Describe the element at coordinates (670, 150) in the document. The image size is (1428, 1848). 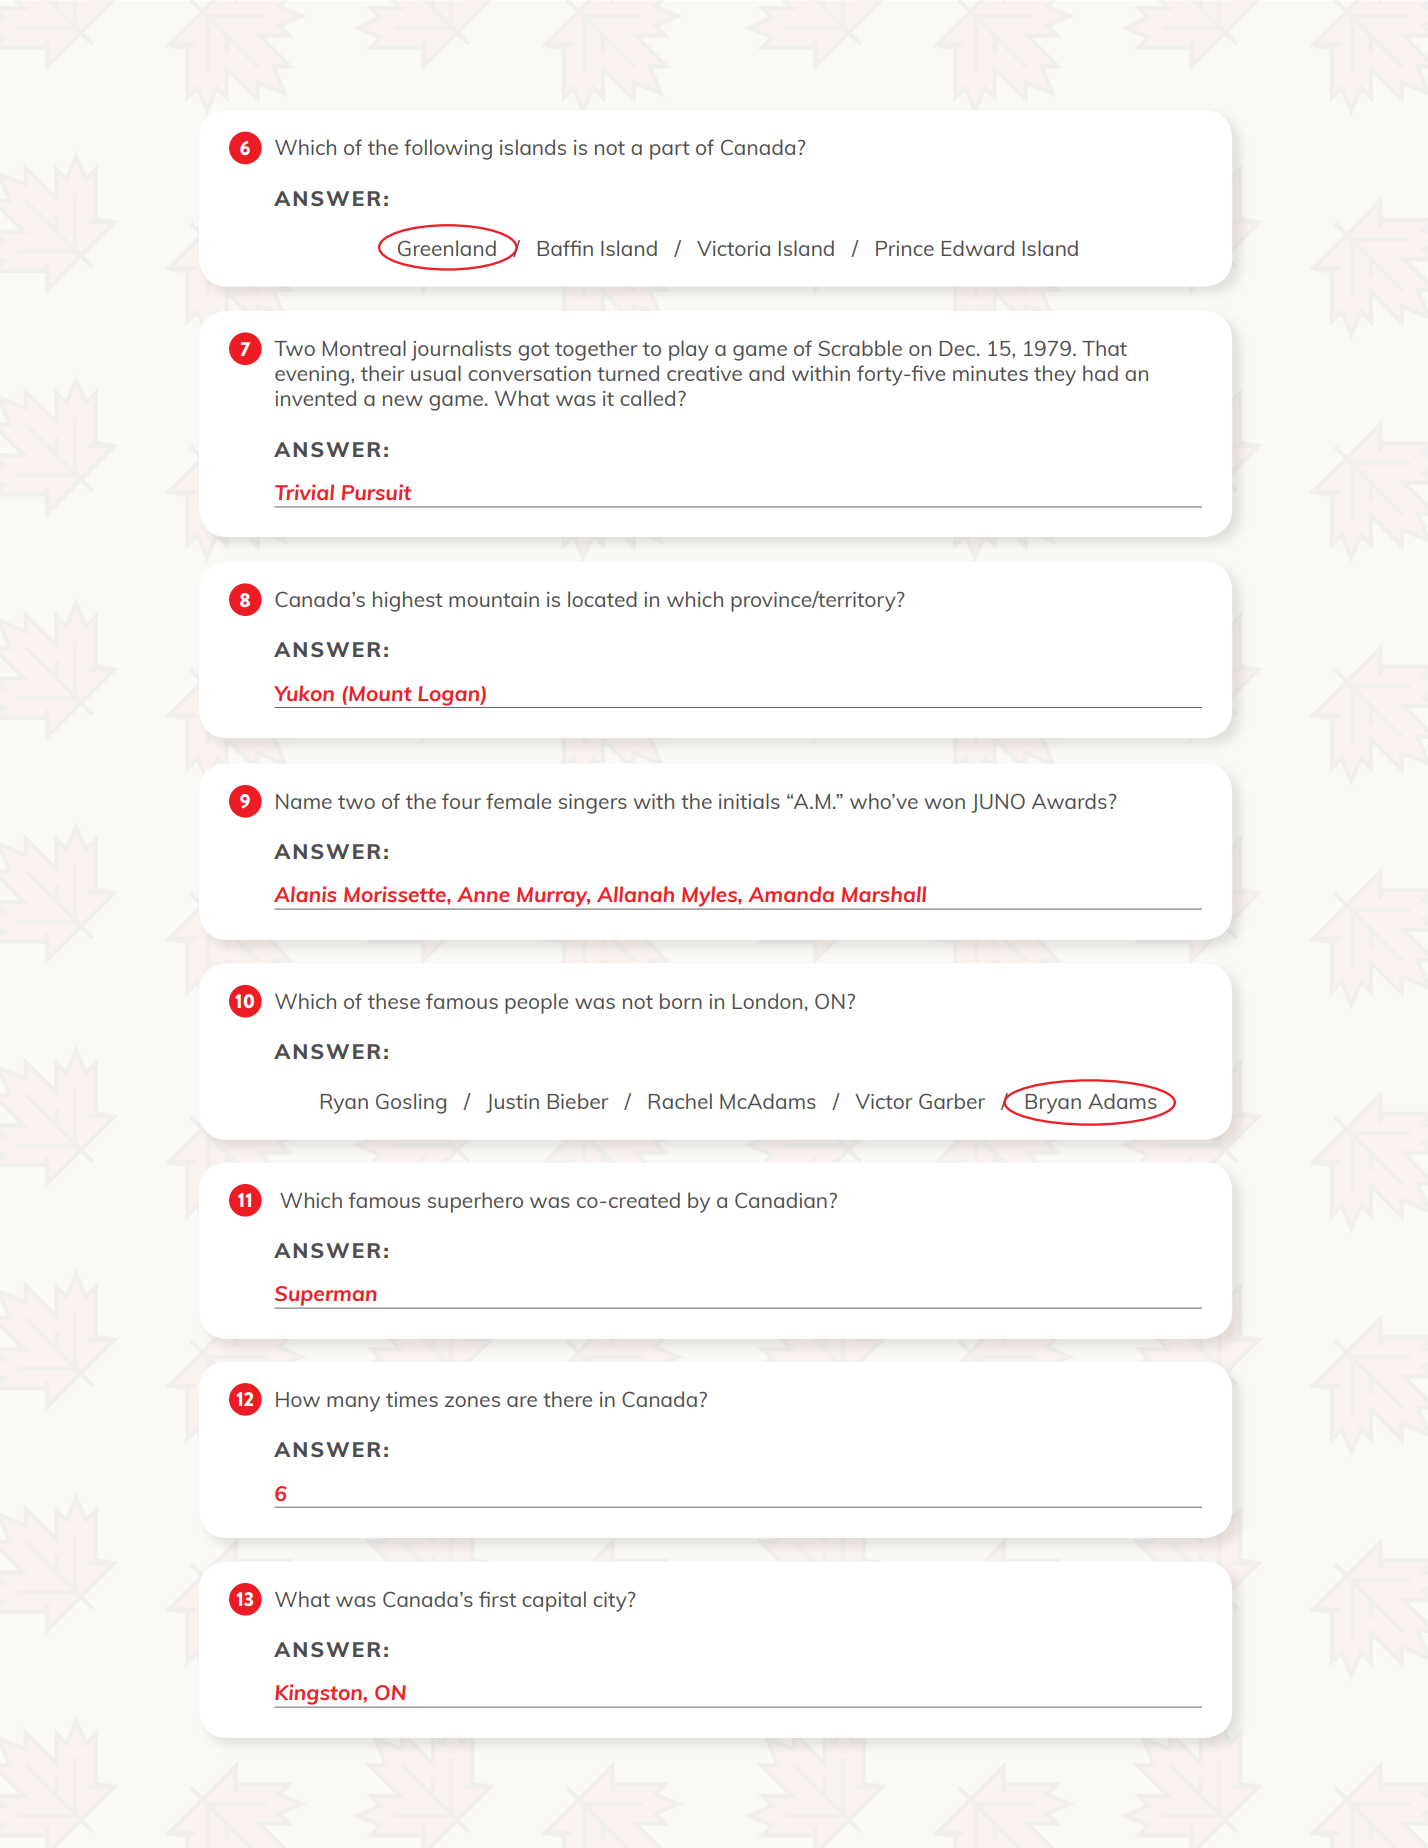
I see `part` at that location.
